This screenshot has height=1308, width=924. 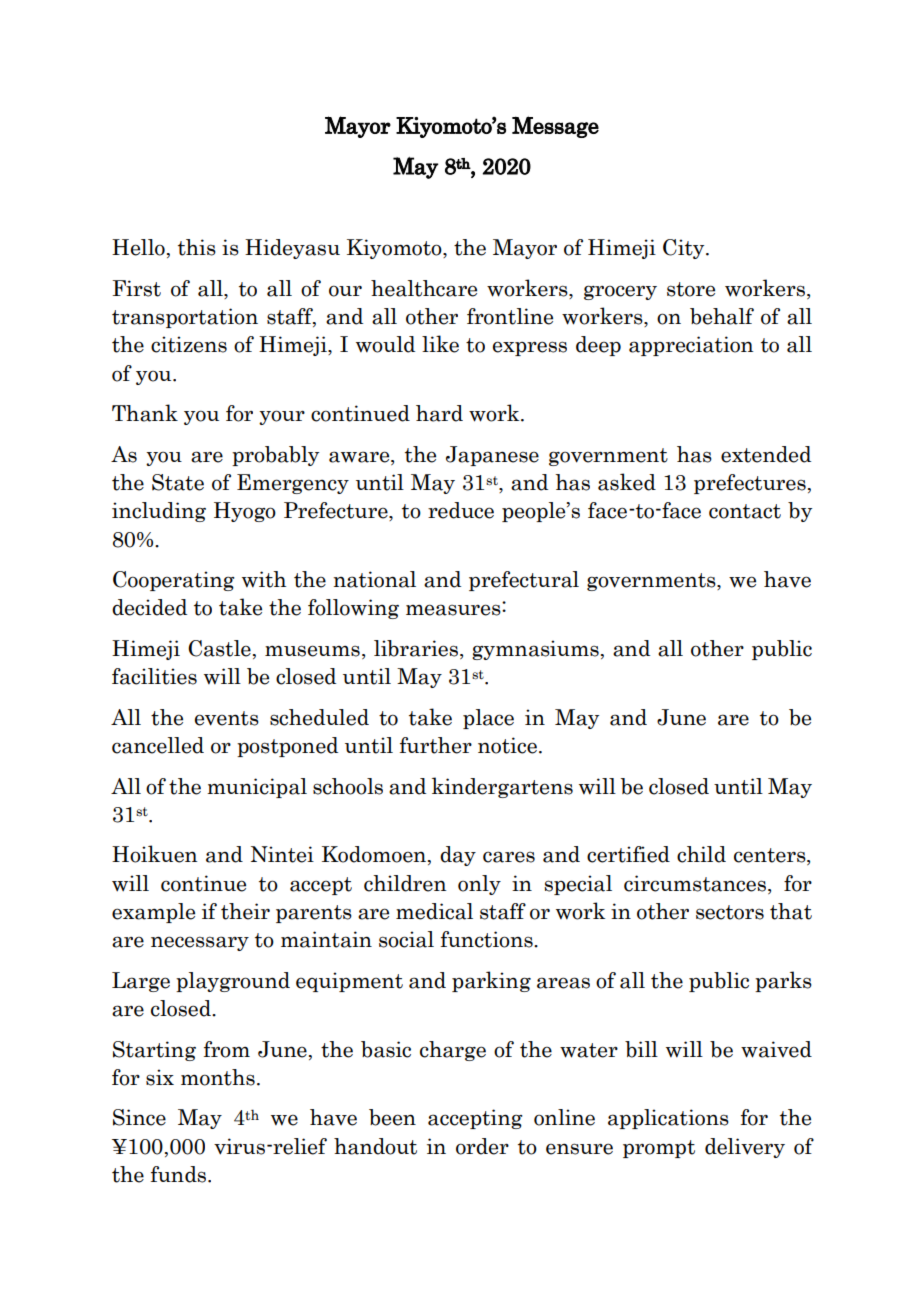 What do you see at coordinates (745, 511) in the screenshot?
I see `contact` at bounding box center [745, 511].
